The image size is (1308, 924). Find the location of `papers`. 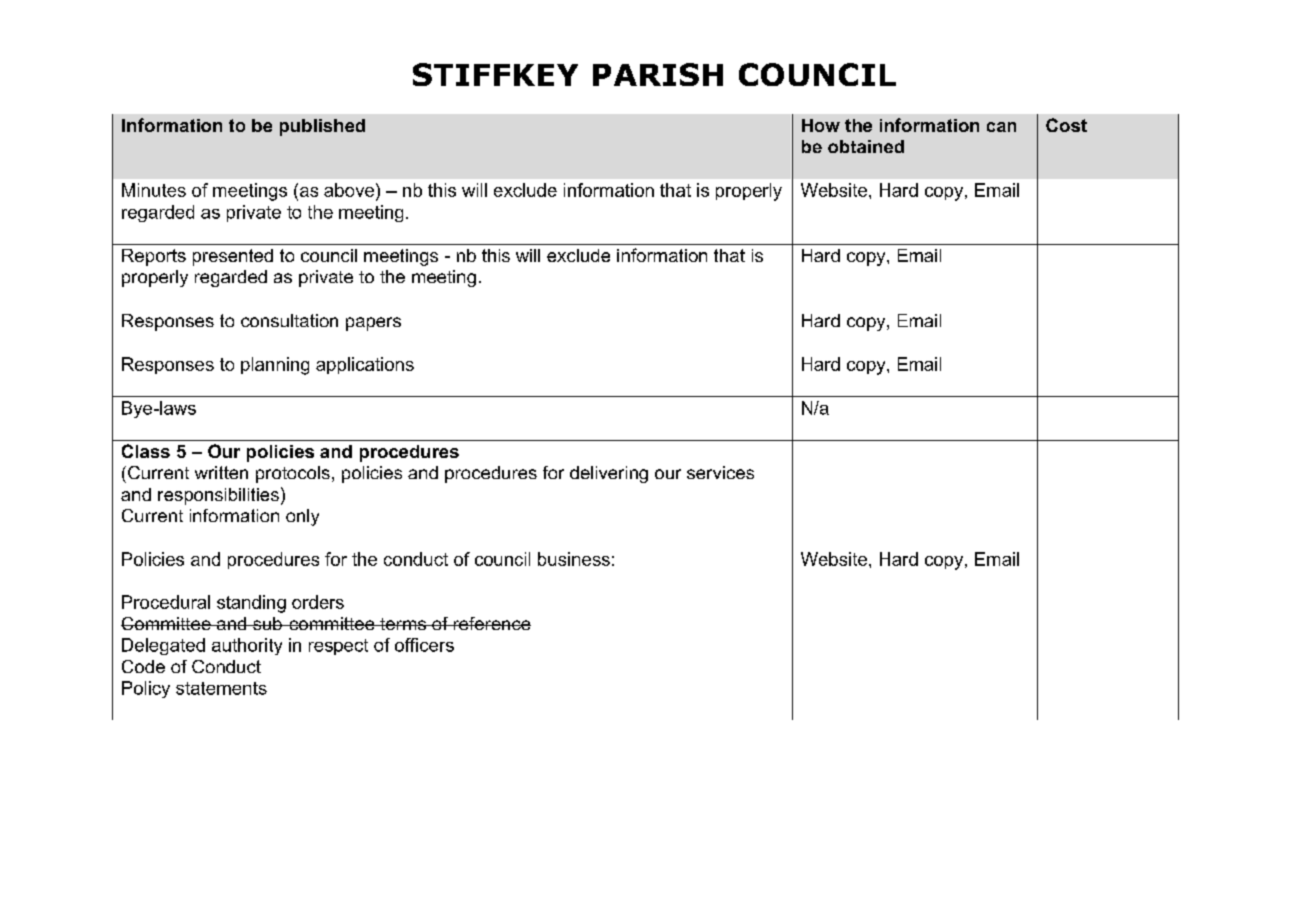

papers is located at coordinates (373, 324).
